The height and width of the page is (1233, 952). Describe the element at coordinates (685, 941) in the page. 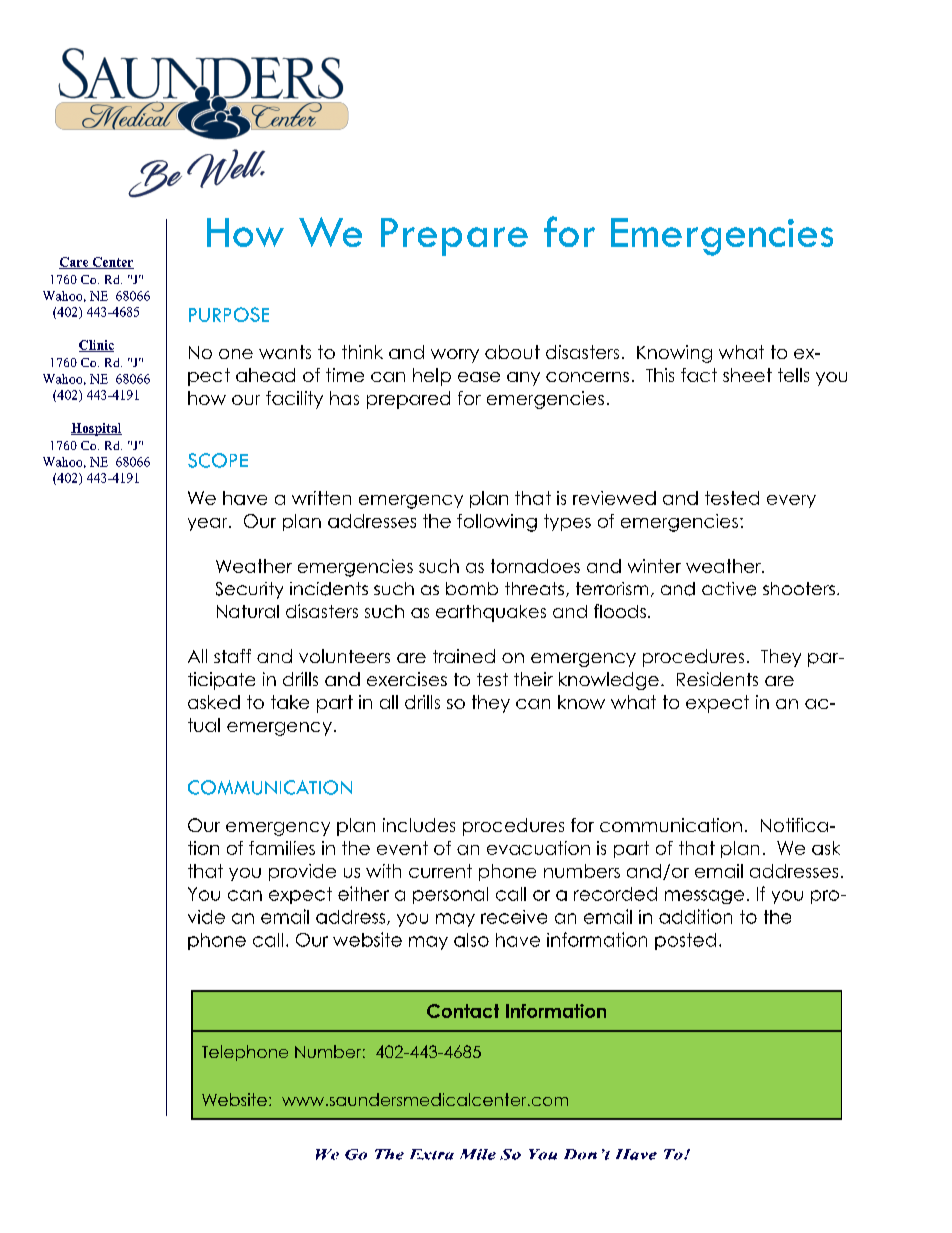

I see `posted` at that location.
